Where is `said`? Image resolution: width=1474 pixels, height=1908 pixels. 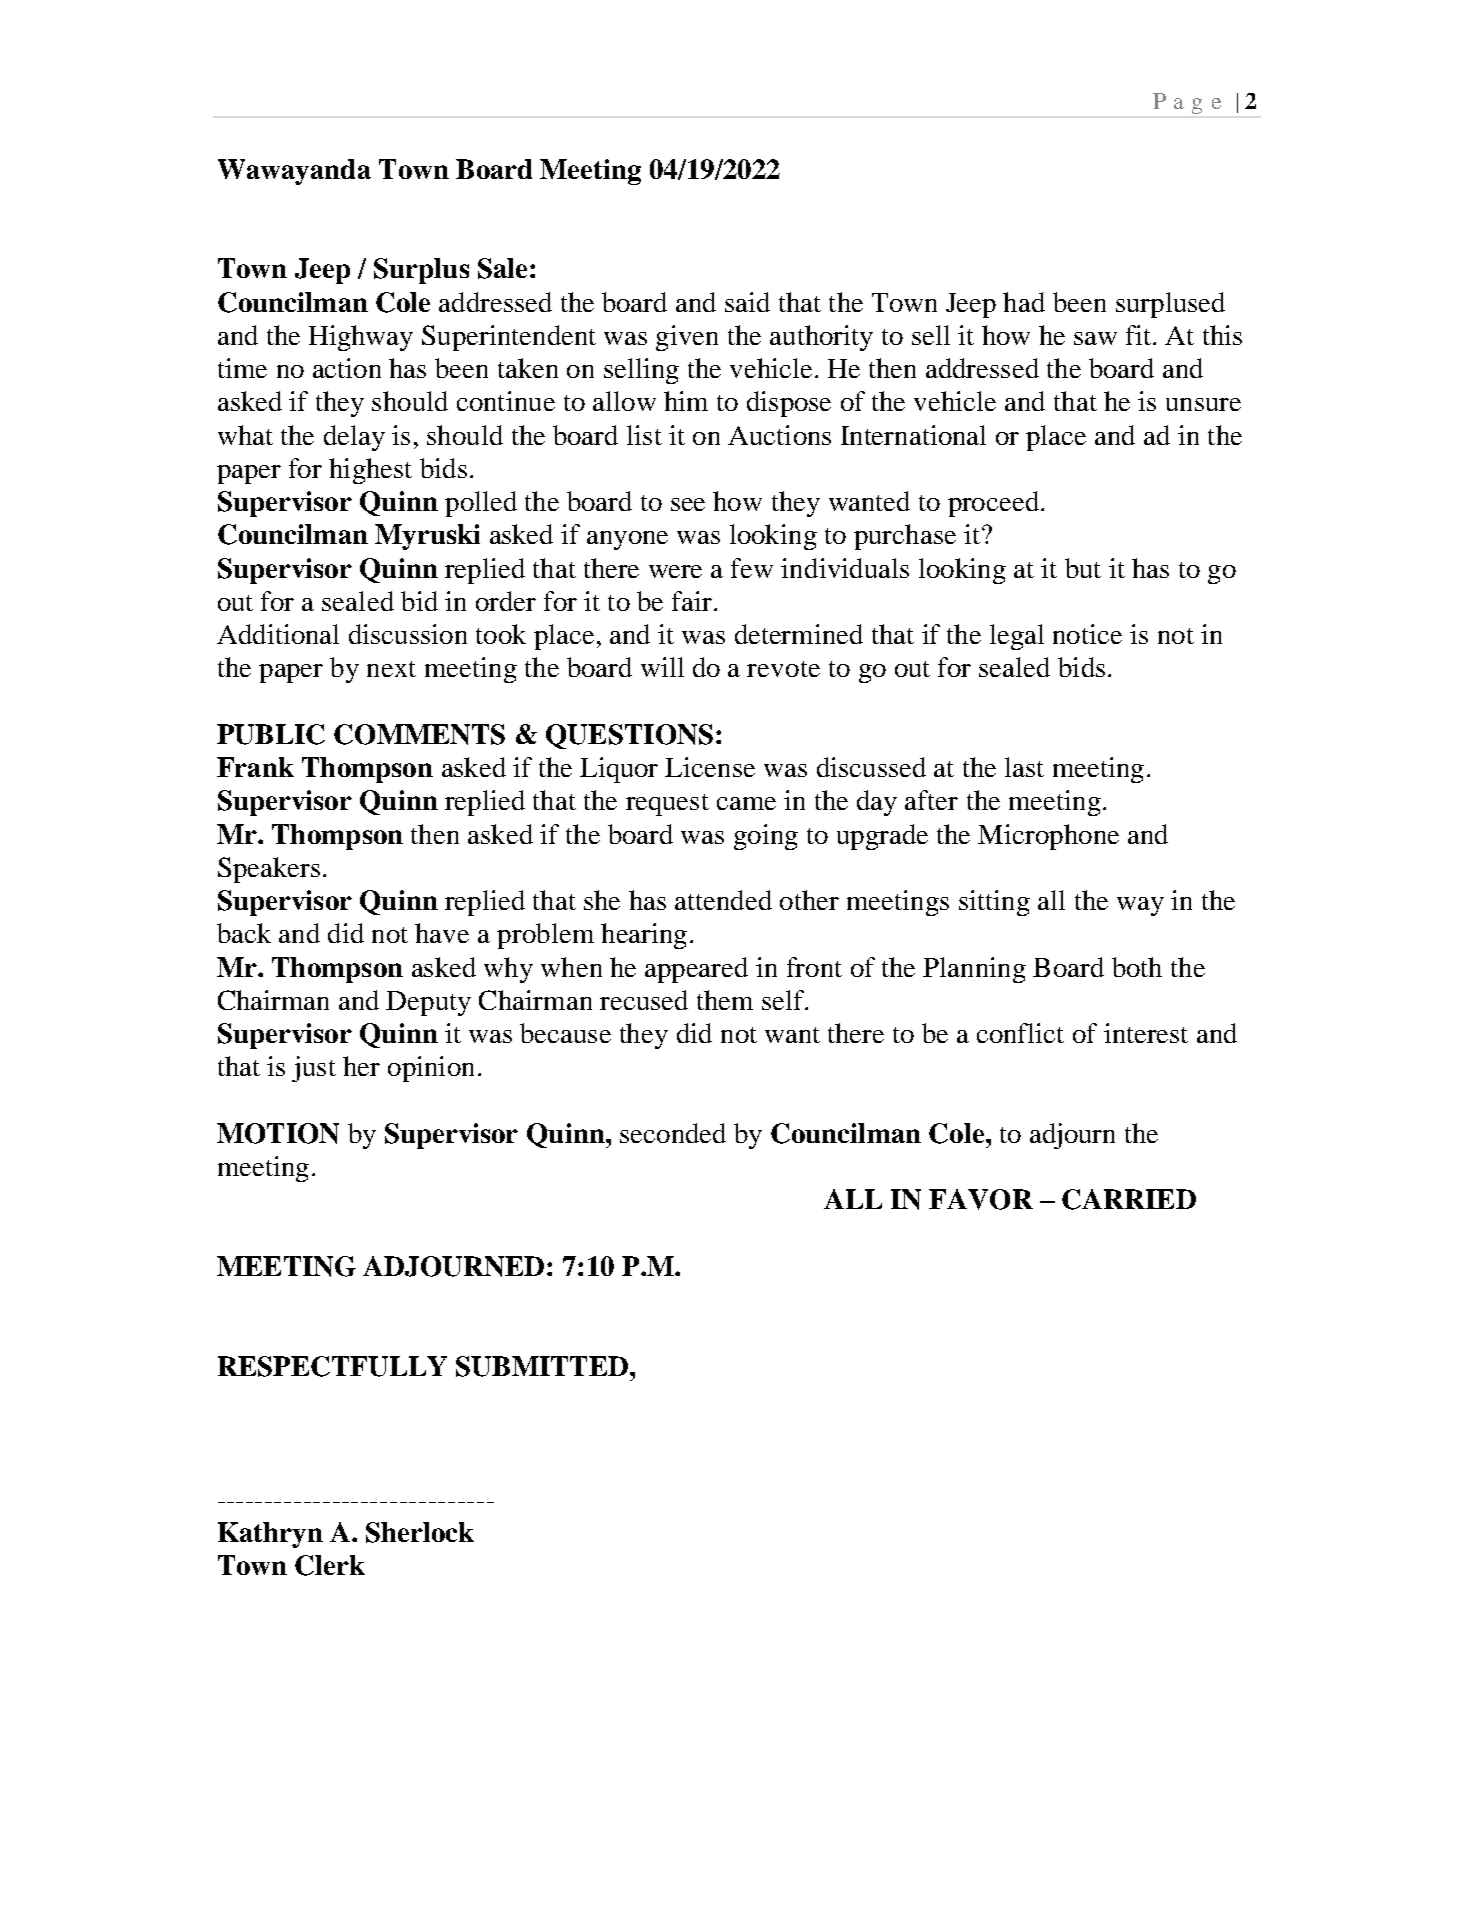
said is located at coordinates (747, 302).
